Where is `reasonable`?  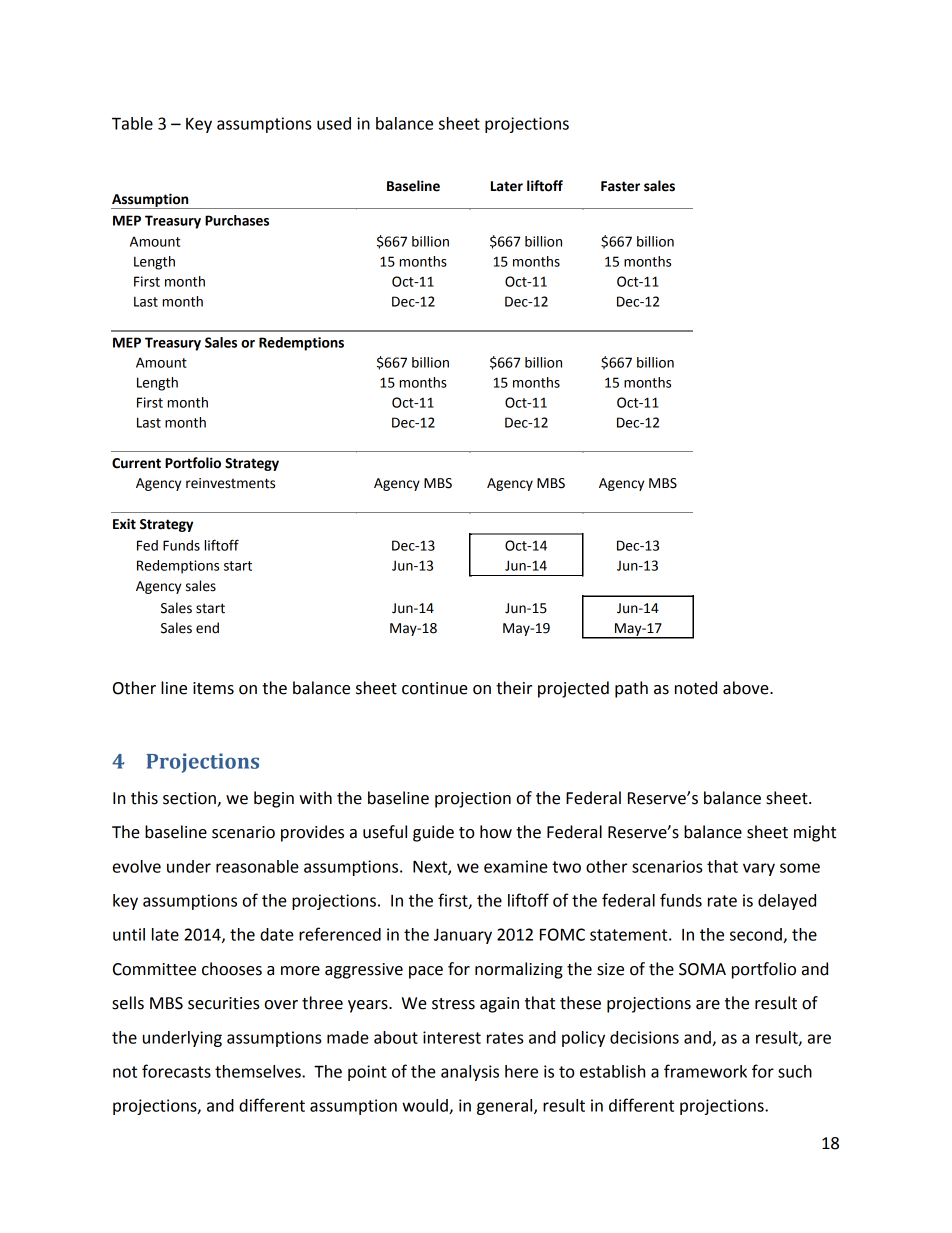
reasonable is located at coordinates (257, 866).
